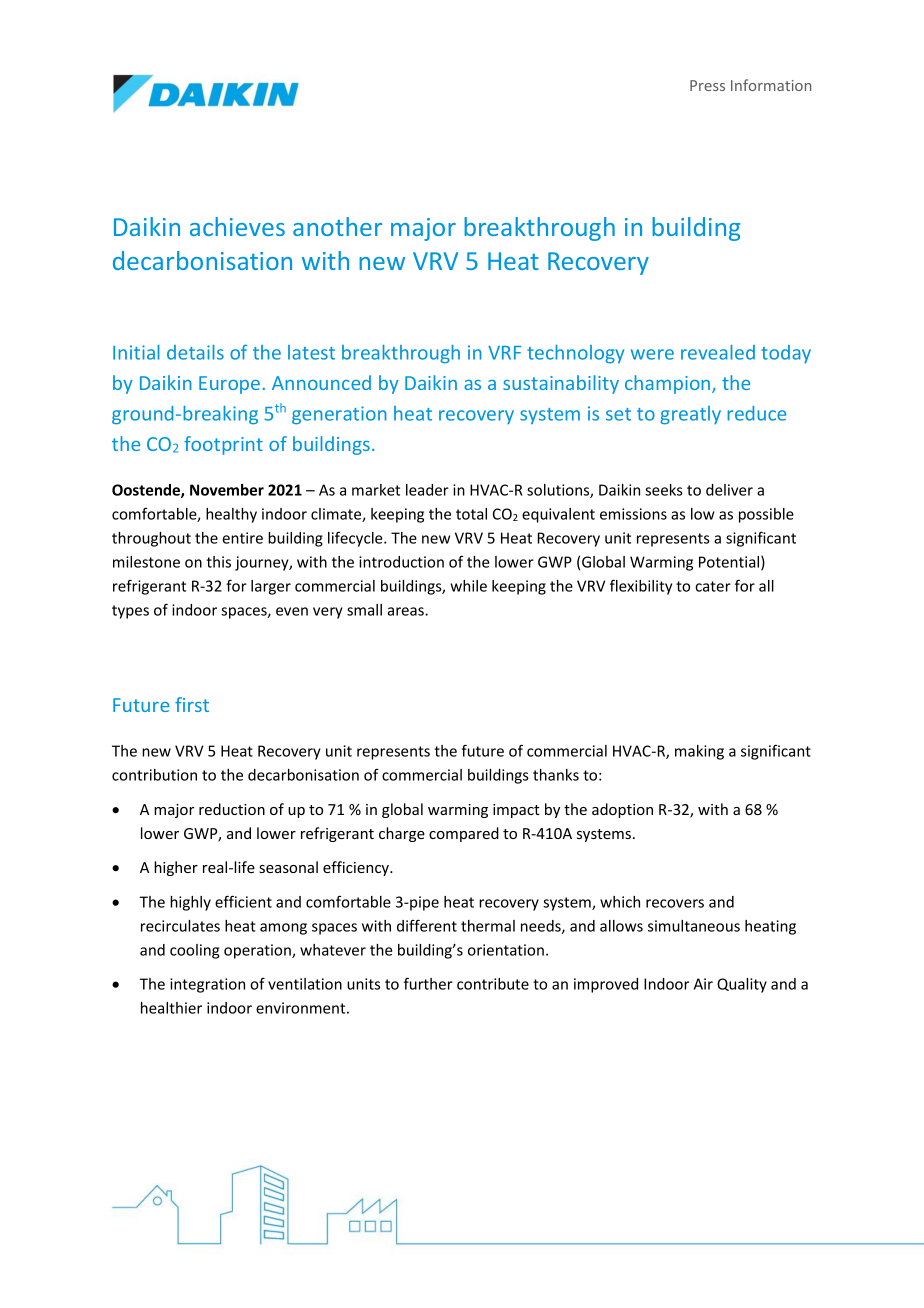 This image has width=924, height=1308. I want to click on details, so click(195, 352).
